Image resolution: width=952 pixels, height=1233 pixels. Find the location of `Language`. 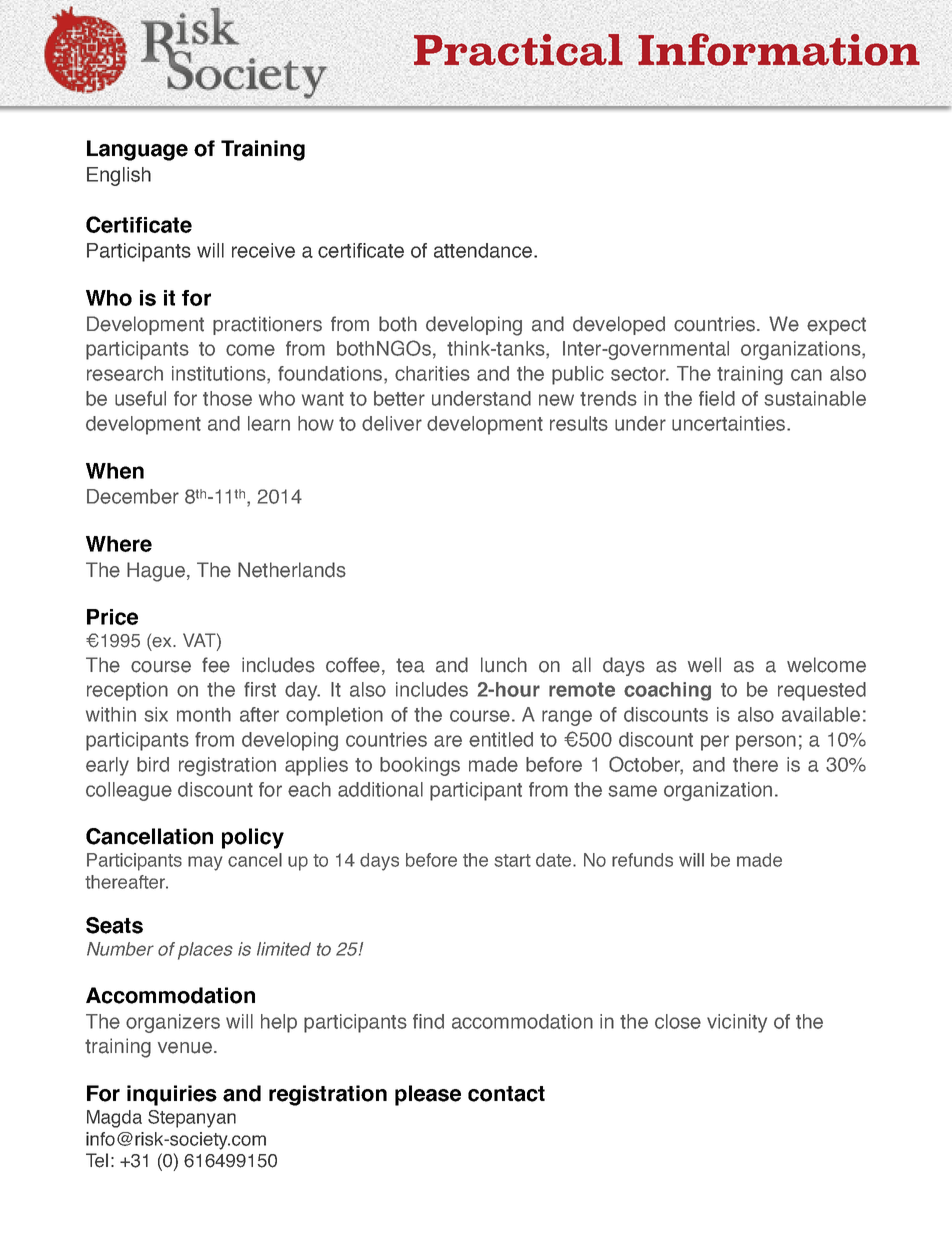

Language is located at coordinates (137, 150).
